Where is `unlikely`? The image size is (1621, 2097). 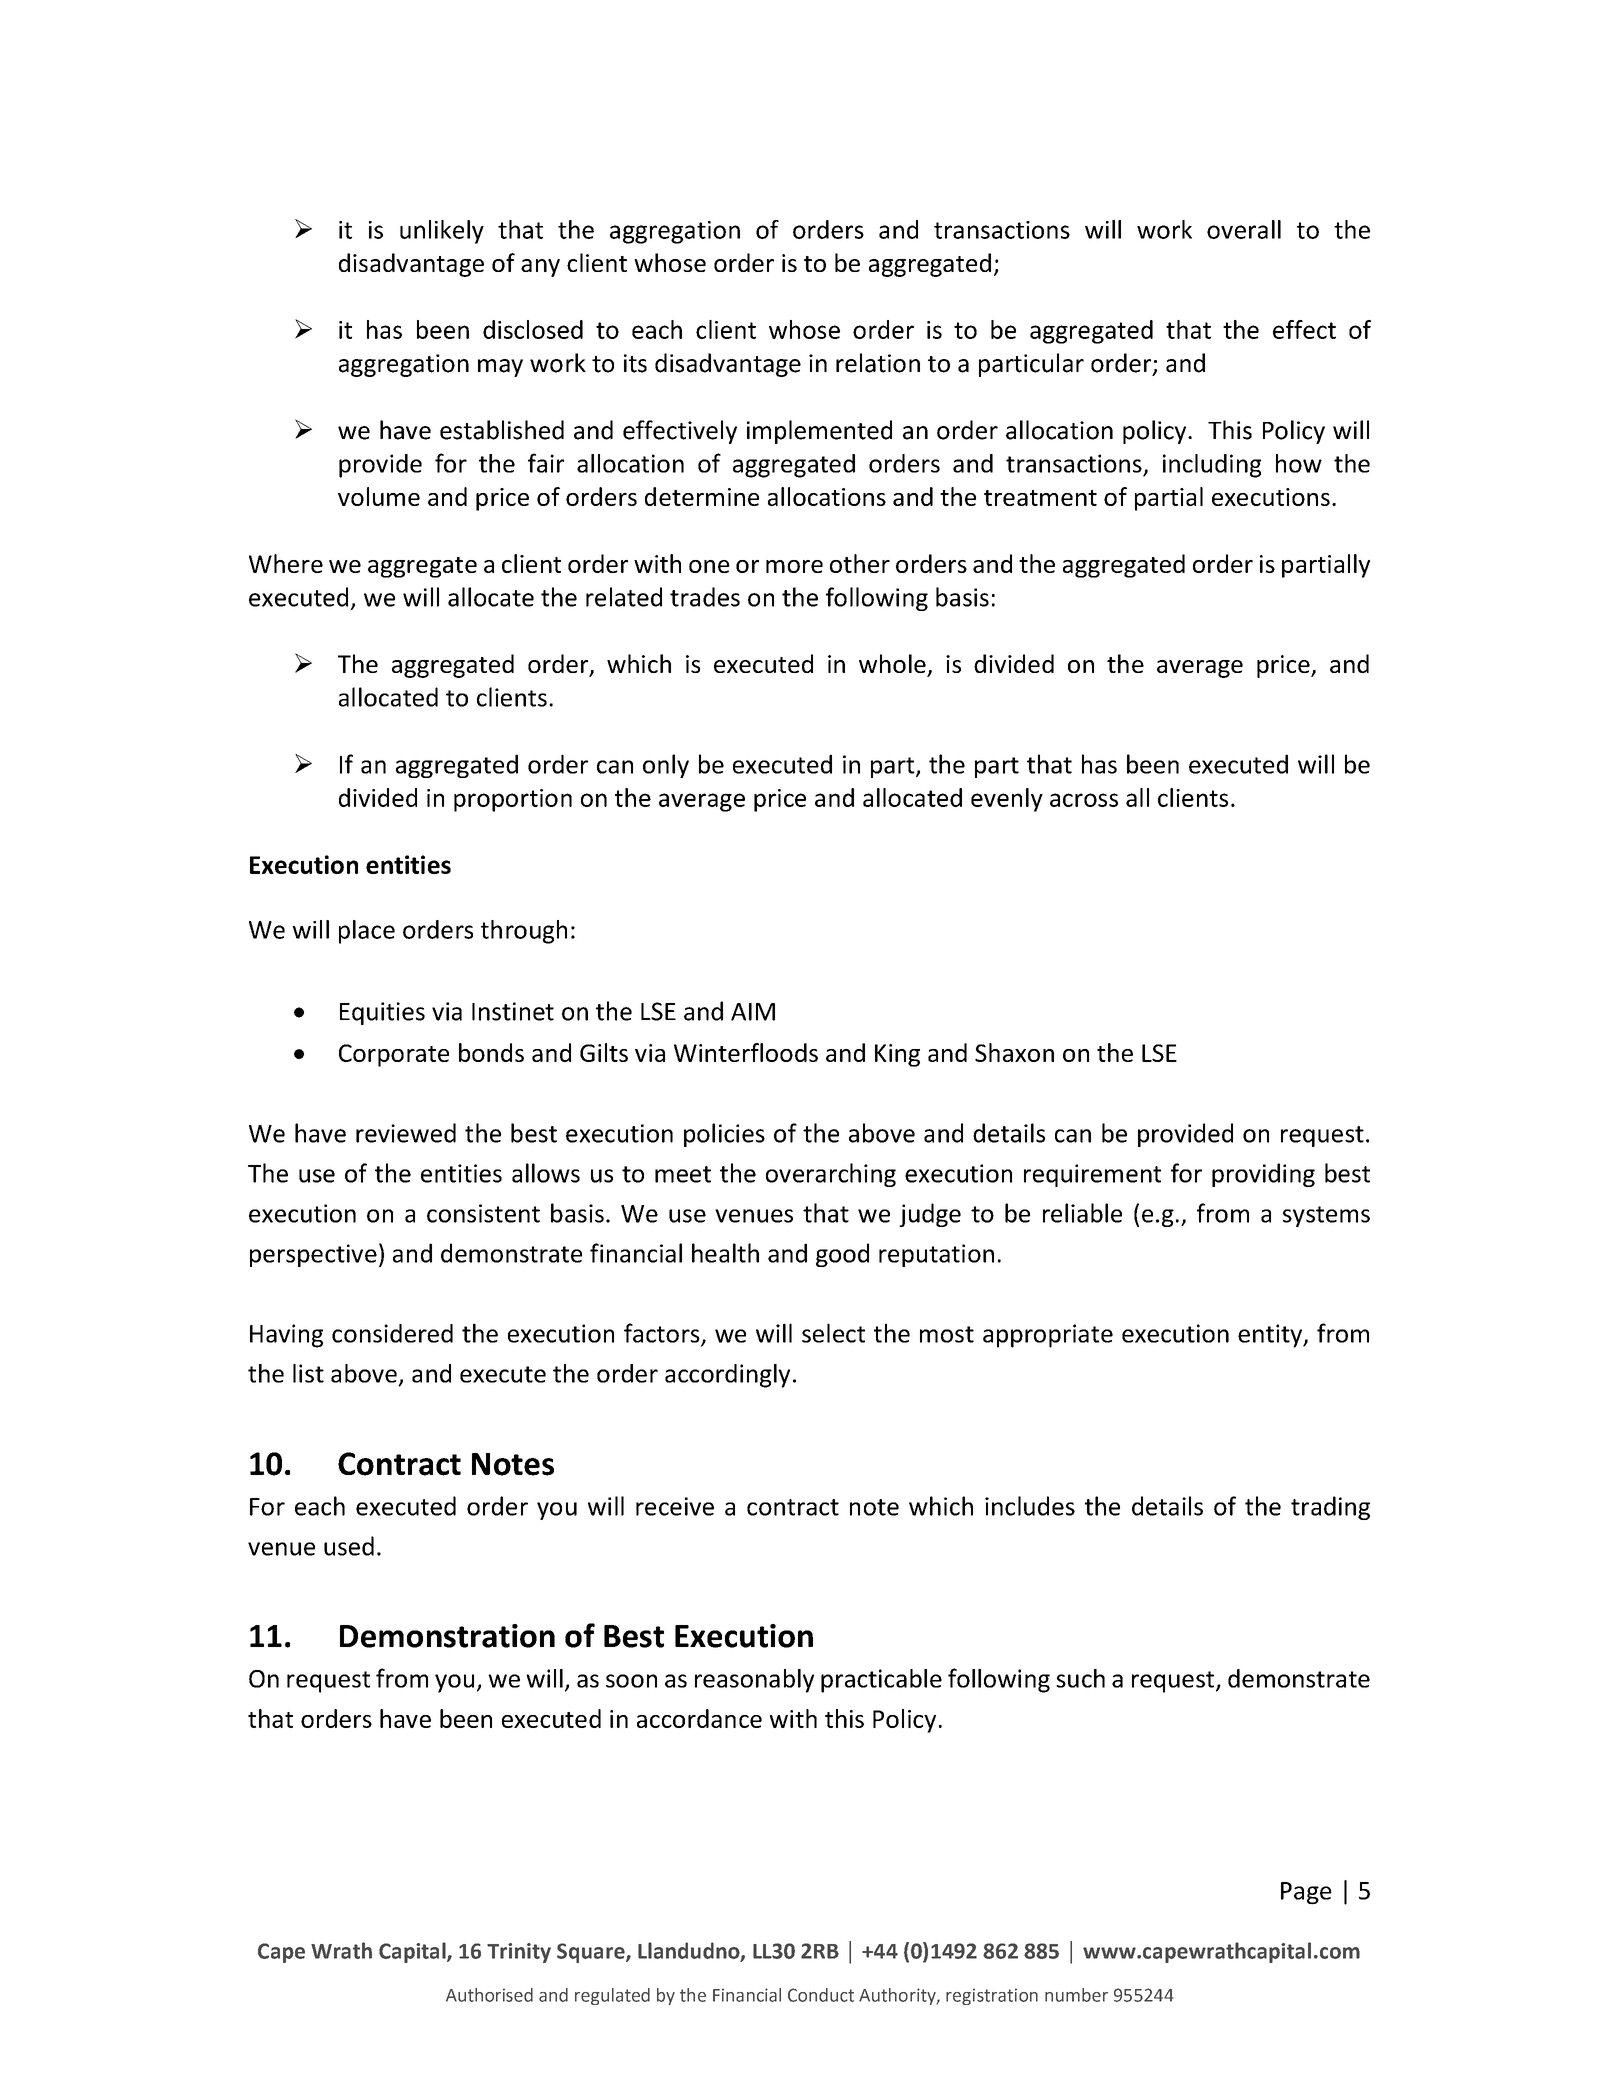 unlikely is located at coordinates (442, 232).
